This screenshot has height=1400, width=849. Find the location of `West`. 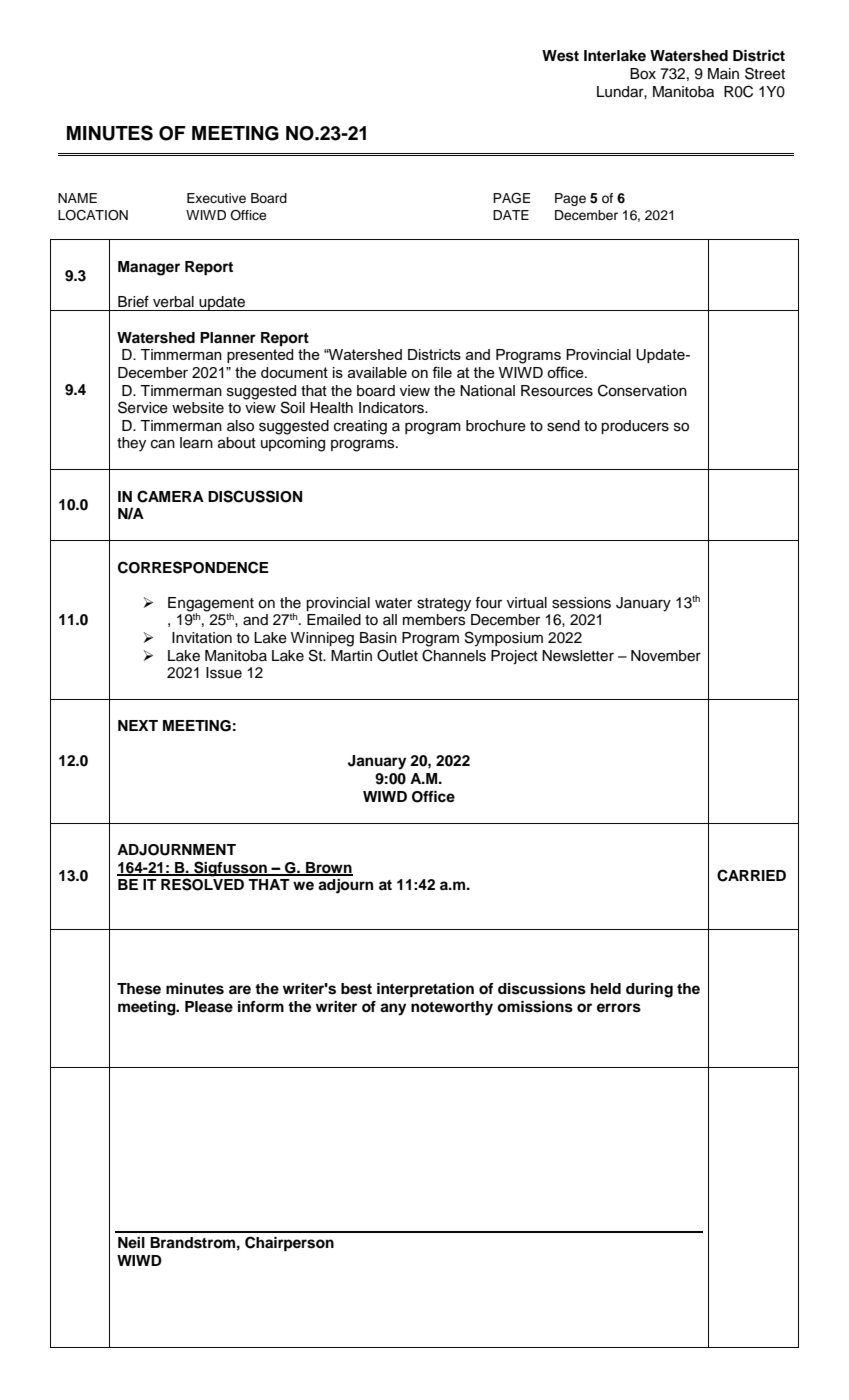

West is located at coordinates (560, 56).
